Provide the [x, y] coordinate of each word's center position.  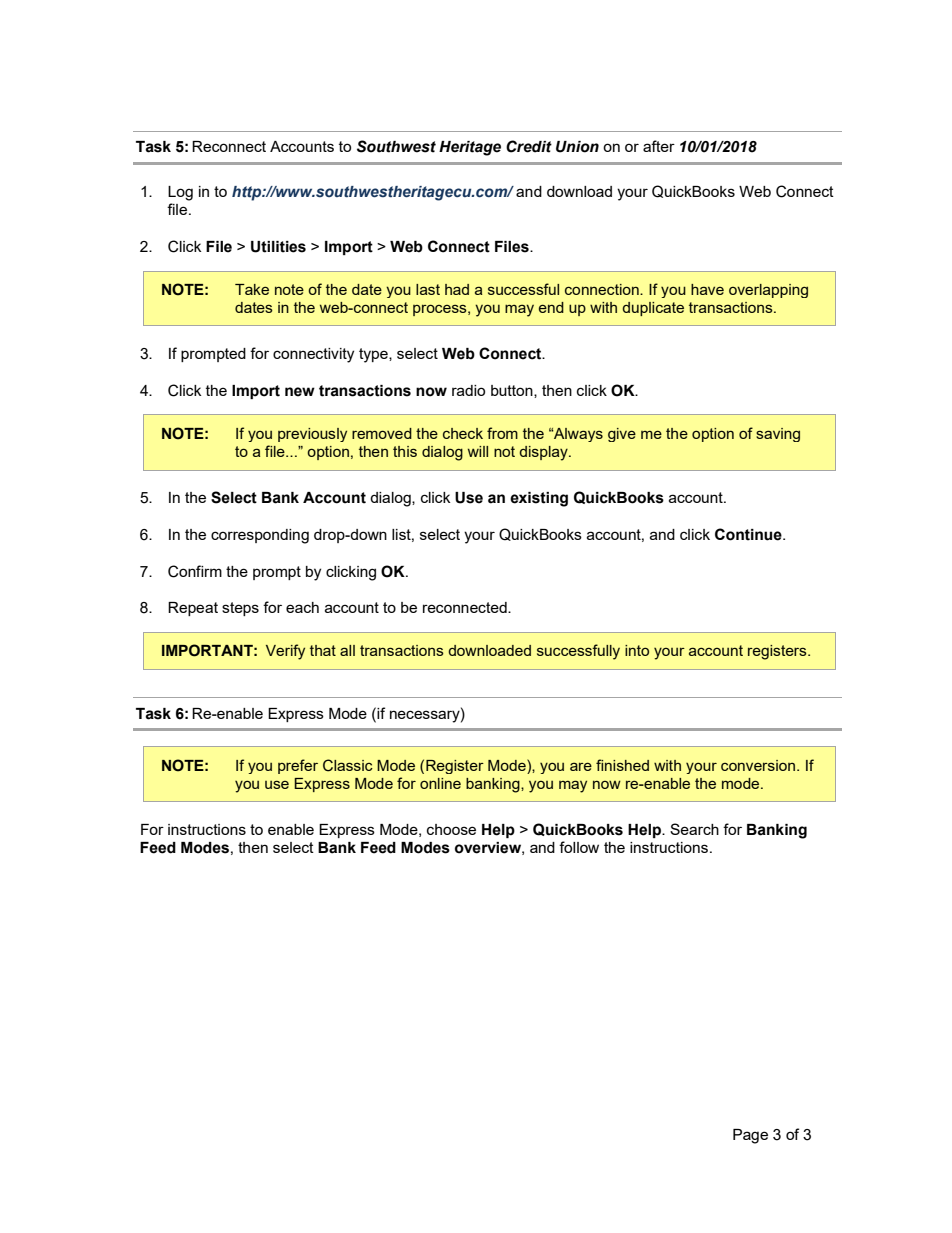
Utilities [278, 247]
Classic [348, 765]
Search [694, 829]
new [300, 392]
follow [579, 847]
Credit [529, 146]
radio [468, 390]
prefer [298, 766]
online [440, 783]
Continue [749, 534]
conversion [758, 765]
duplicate [653, 309]
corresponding [260, 536]
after [659, 146]
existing [539, 499]
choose [451, 829]
